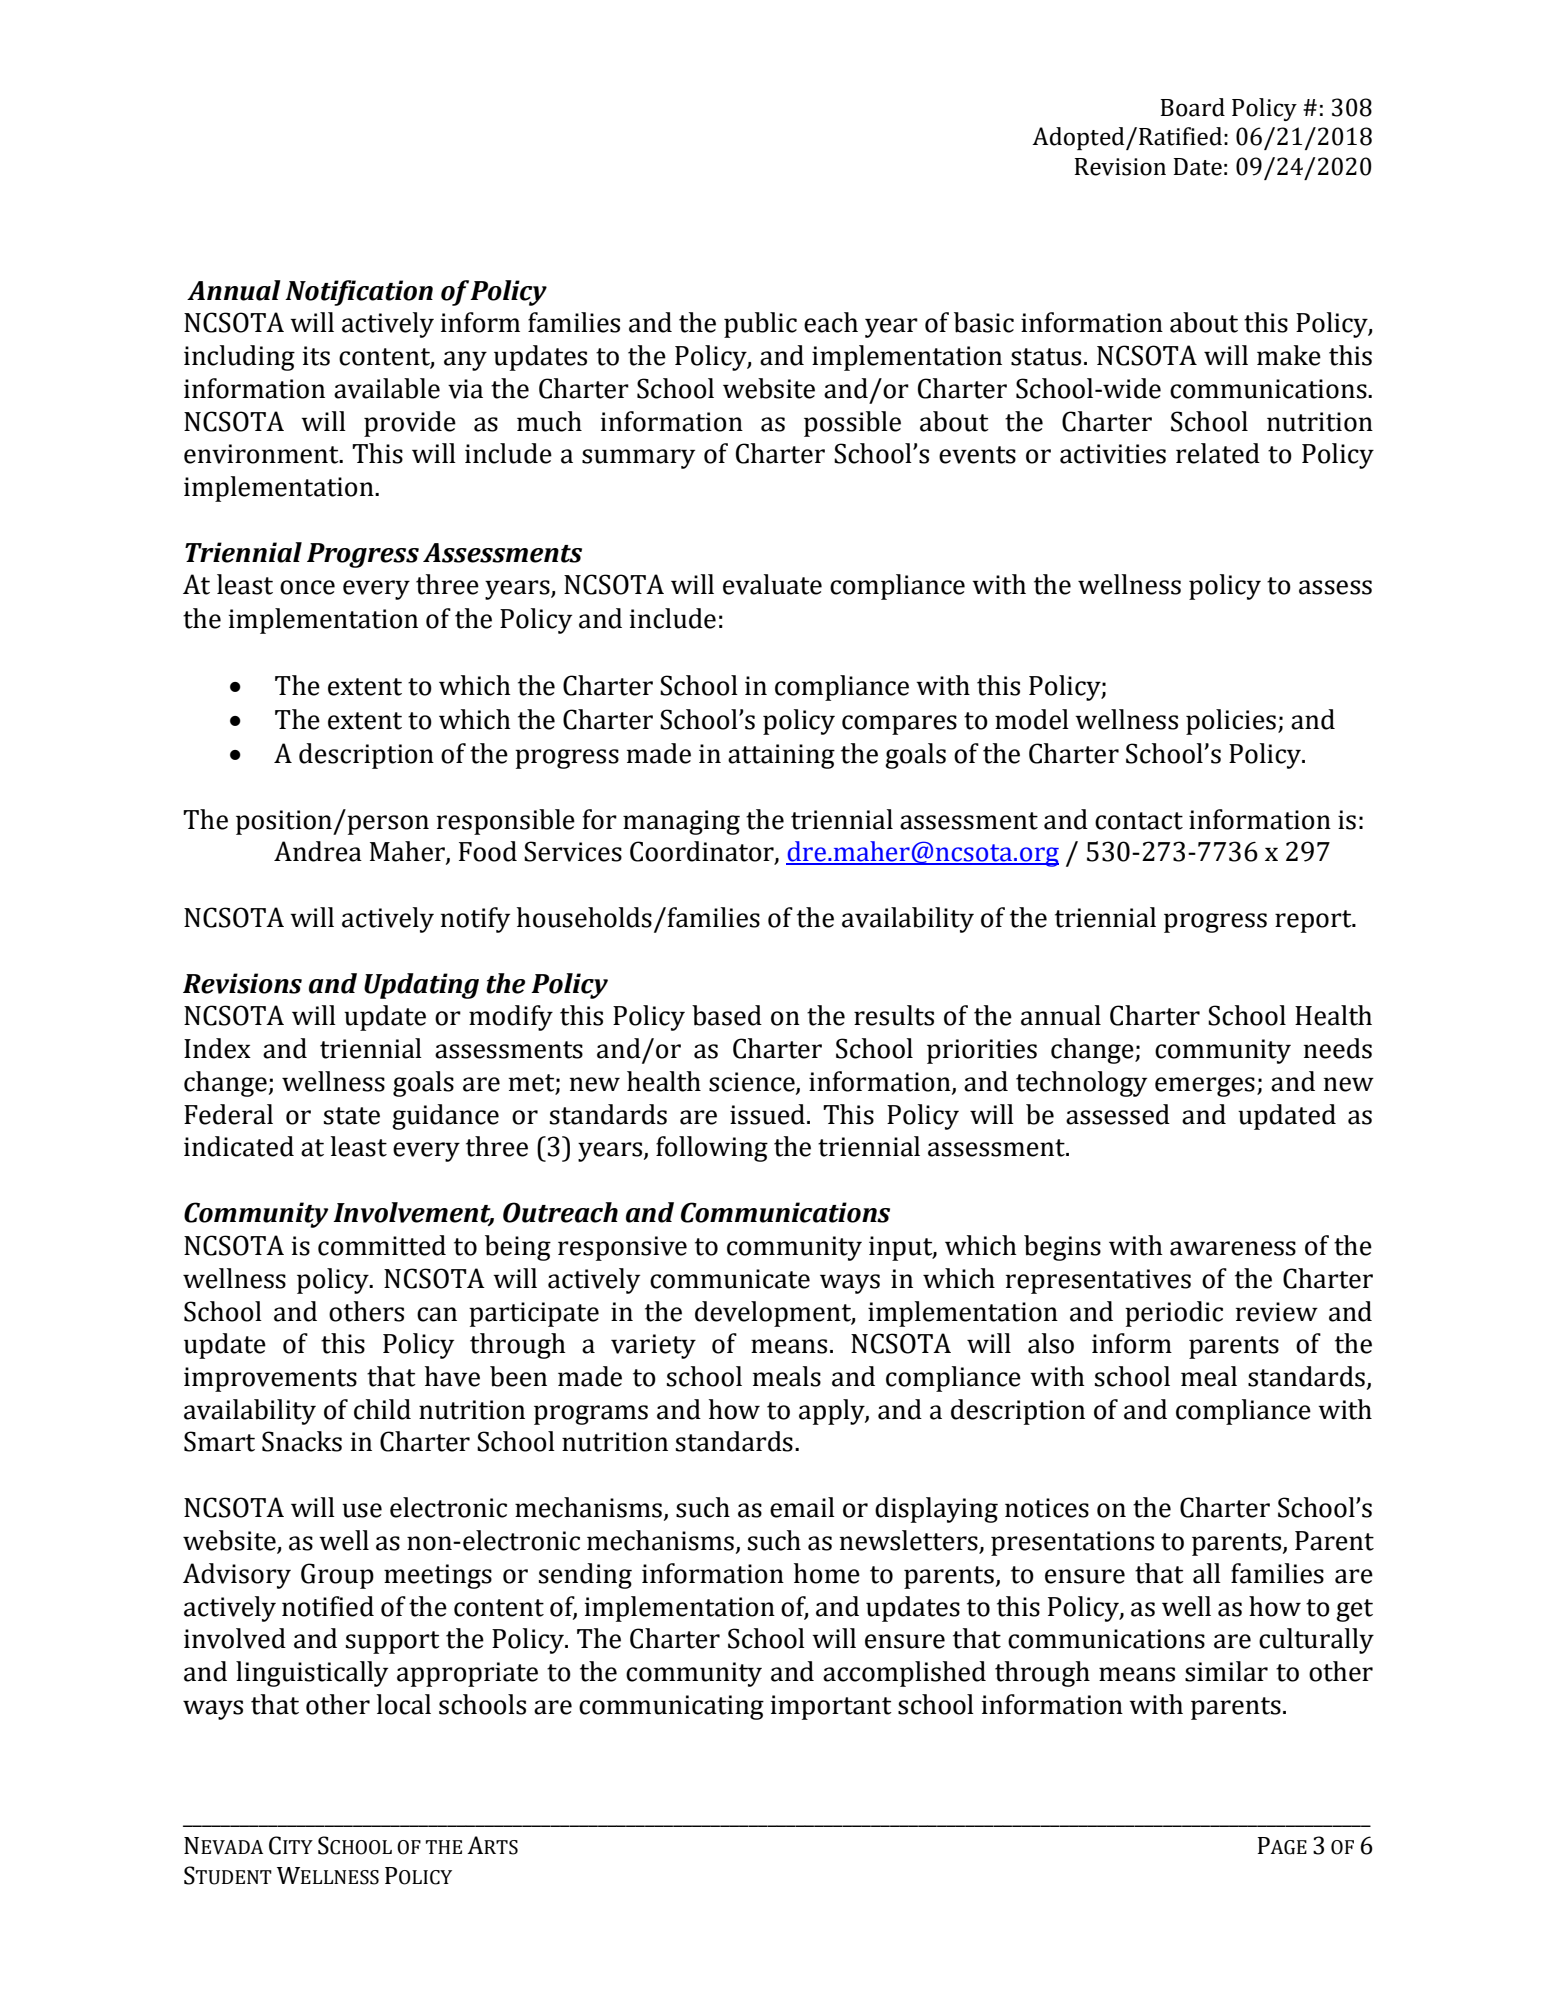 The image size is (1556, 2013). What do you see at coordinates (760, 325) in the screenshot?
I see `public` at bounding box center [760, 325].
